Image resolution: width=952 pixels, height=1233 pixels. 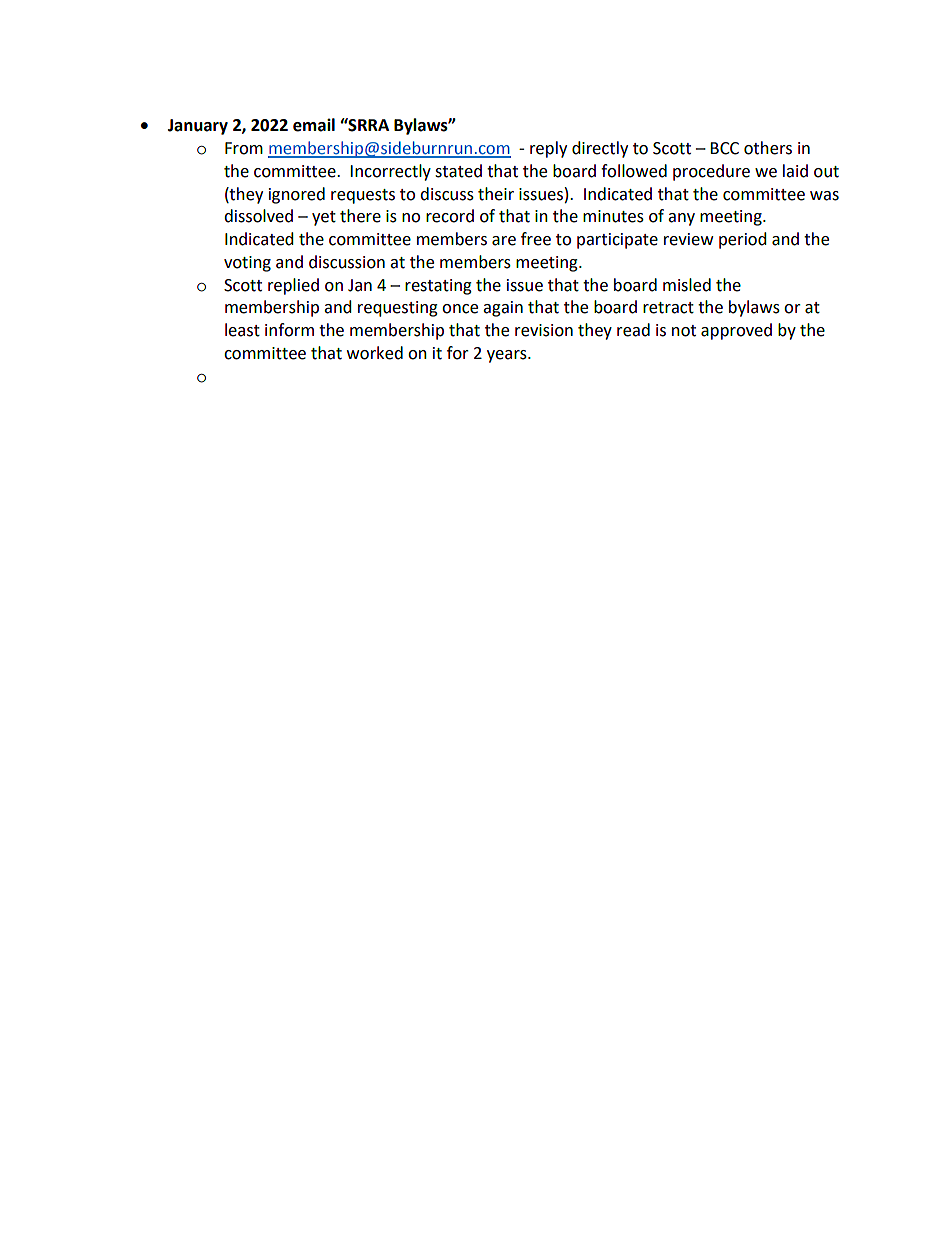 What do you see at coordinates (768, 148) in the screenshot?
I see `others` at bounding box center [768, 148].
